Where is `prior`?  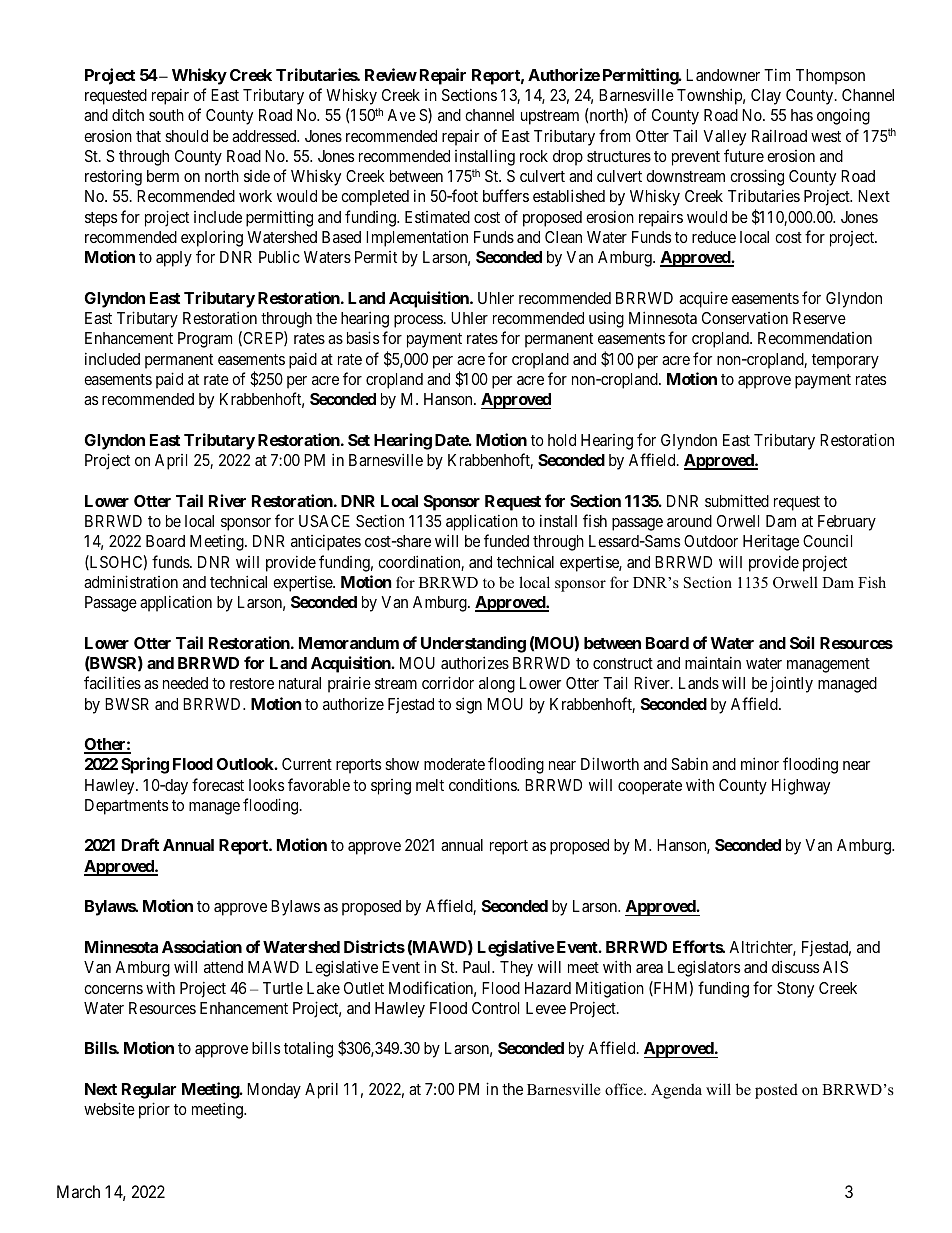
prior is located at coordinates (154, 1110).
